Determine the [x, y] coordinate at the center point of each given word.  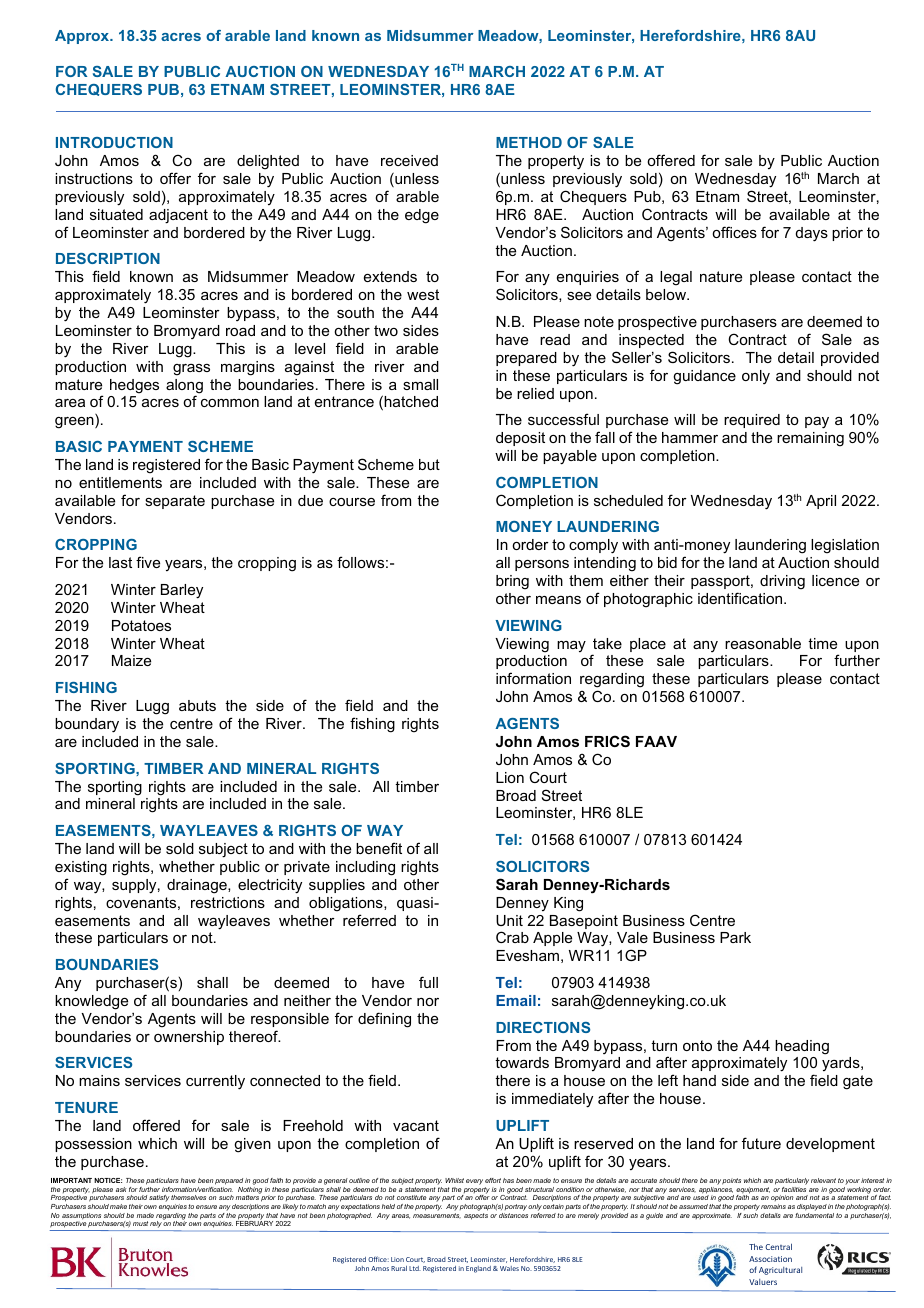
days [812, 234]
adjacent [178, 216]
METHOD [529, 142]
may [571, 646]
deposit [520, 439]
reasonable [763, 643]
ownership [189, 1038]
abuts [197, 705]
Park [735, 937]
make [118, 1206]
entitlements [120, 482]
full [428, 982]
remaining [810, 439]
